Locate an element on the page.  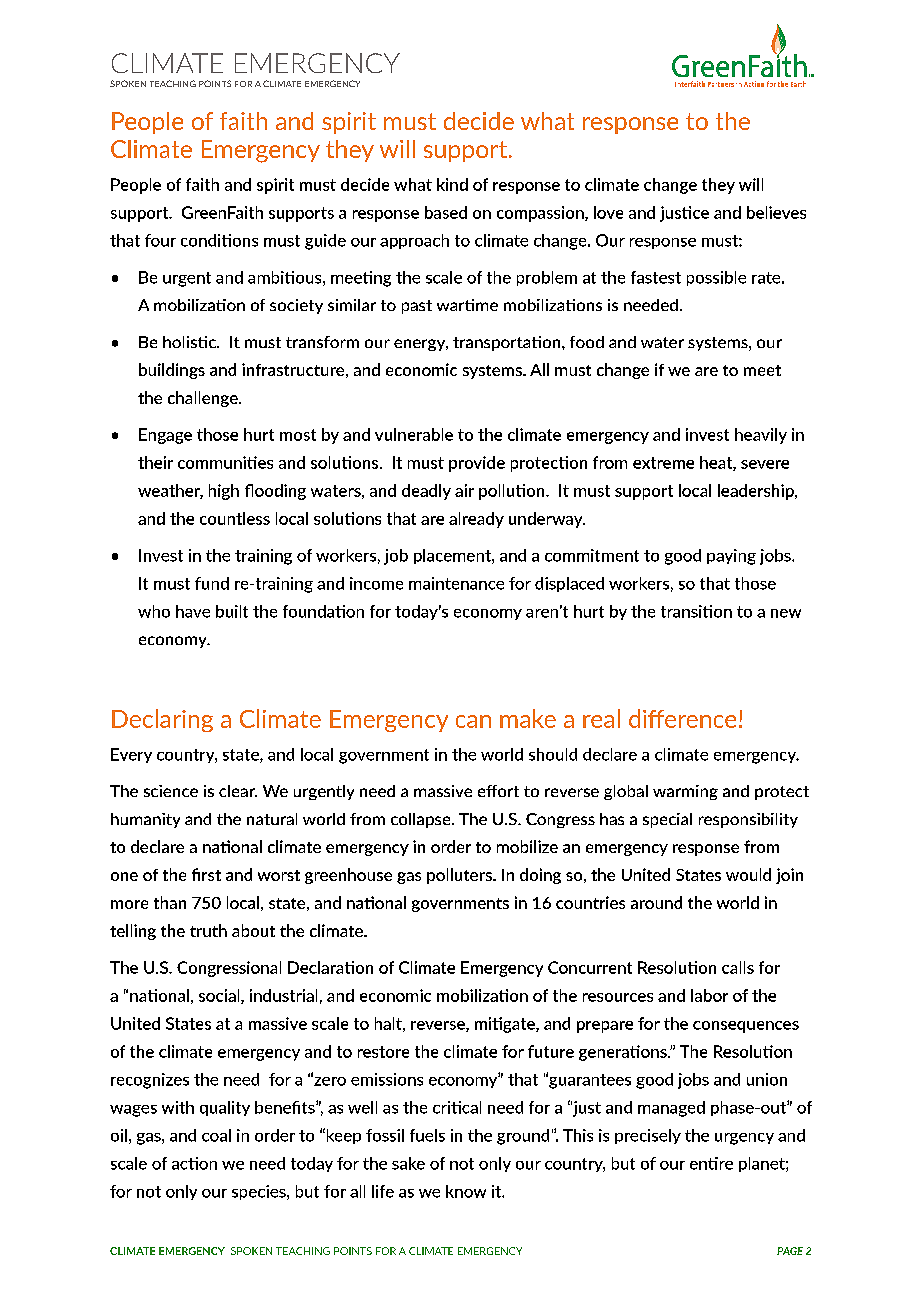
conditions is located at coordinates (219, 240).
